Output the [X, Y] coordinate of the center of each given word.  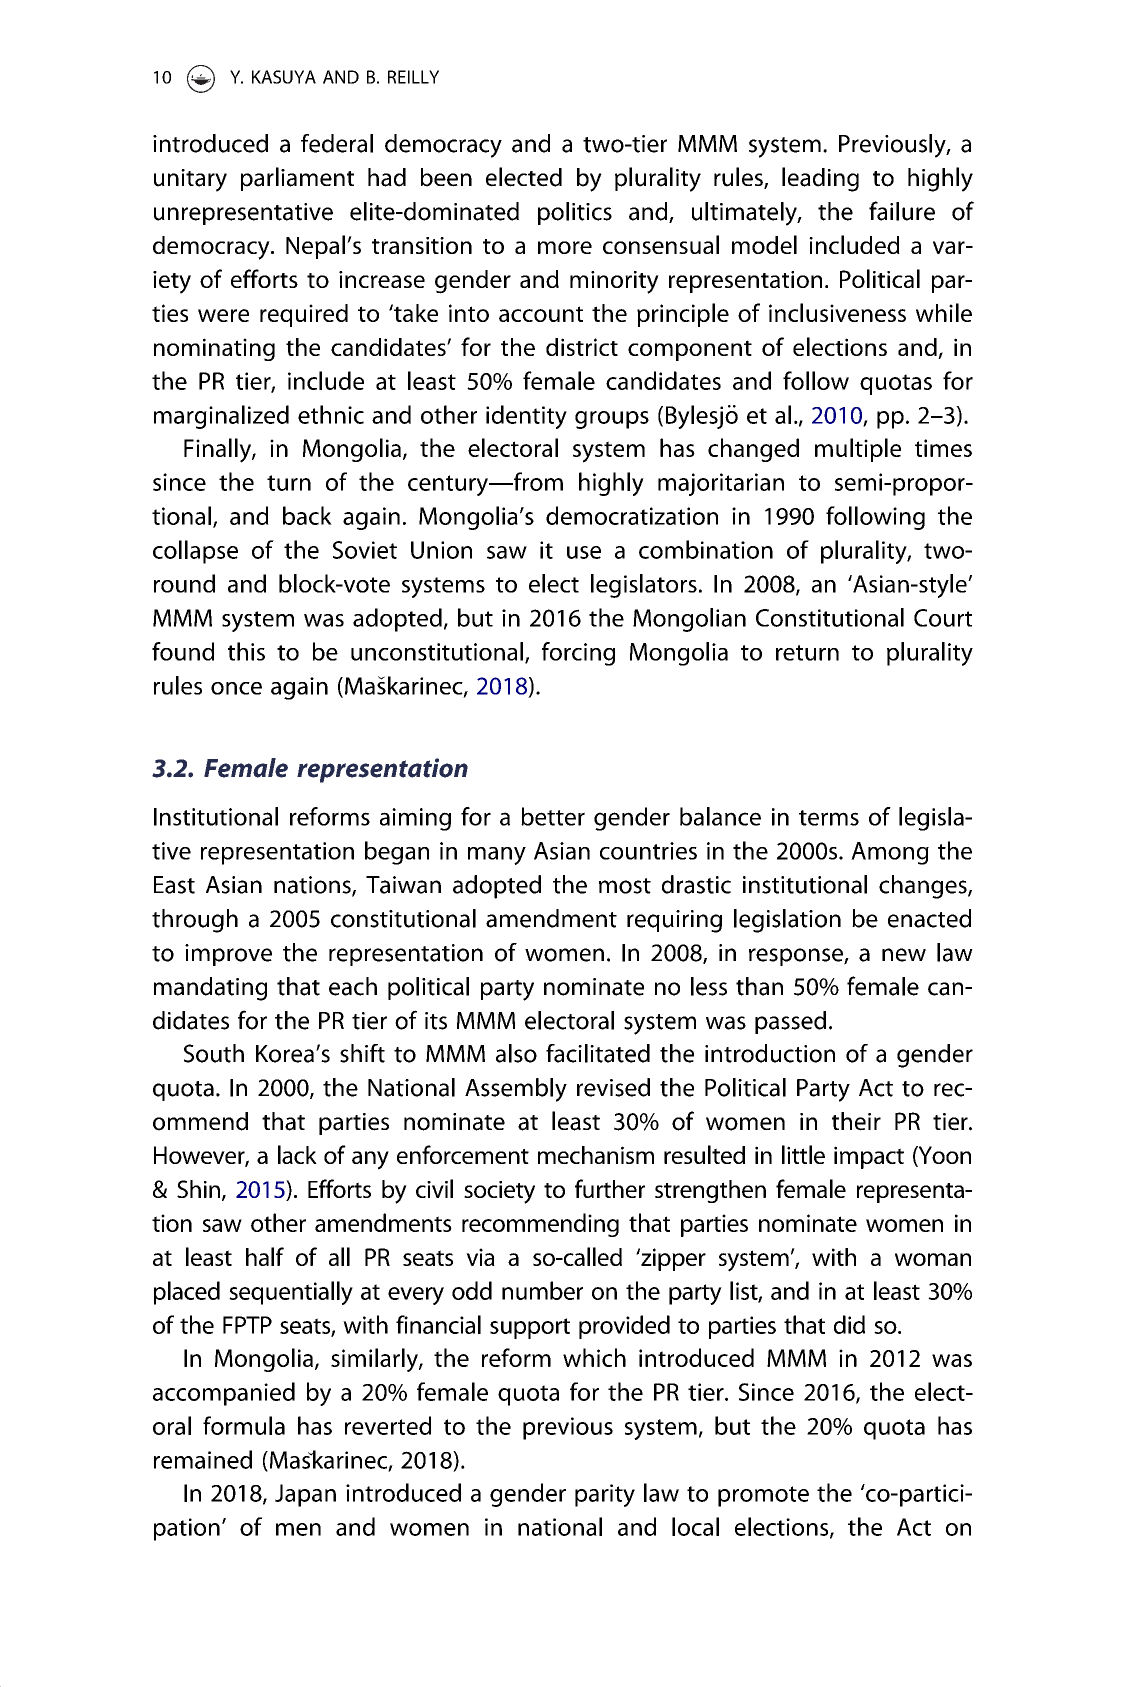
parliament [297, 179]
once [236, 688]
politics [575, 213]
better [553, 816]
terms [829, 818]
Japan [305, 1495]
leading [820, 179]
